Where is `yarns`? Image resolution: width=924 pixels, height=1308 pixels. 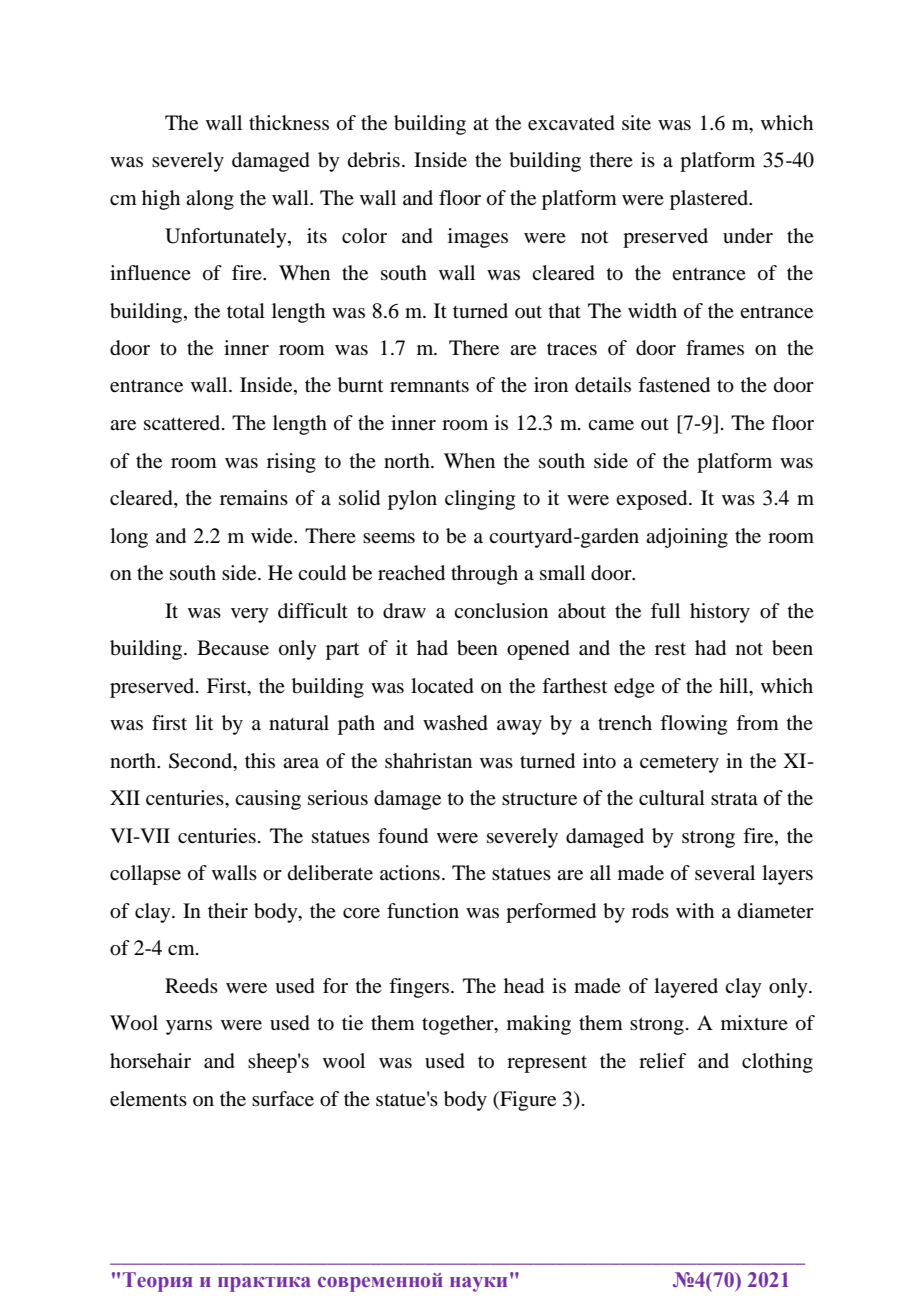 yarns is located at coordinates (189, 1027).
